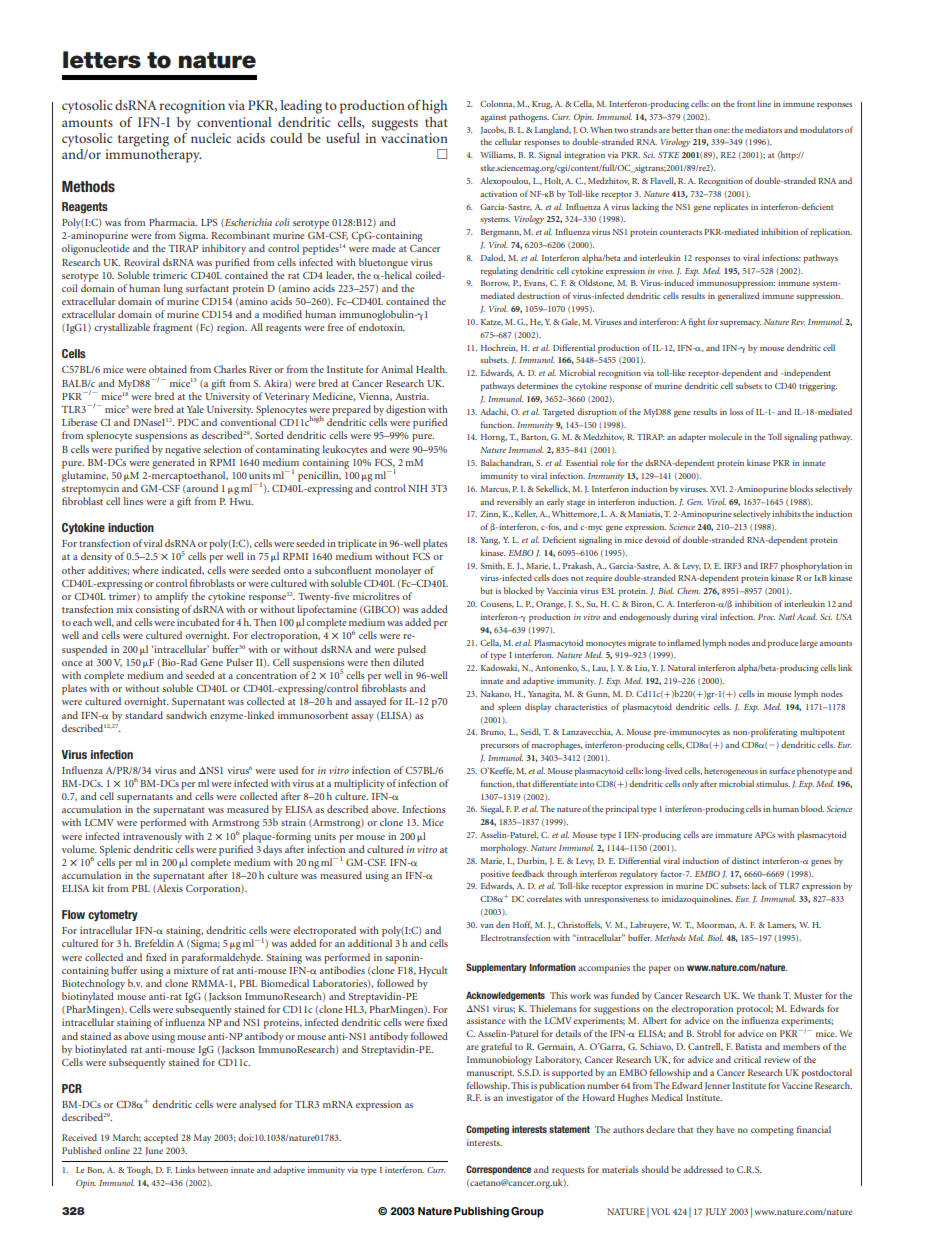 This screenshot has height=1233, width=952. I want to click on against, so click(493, 118).
